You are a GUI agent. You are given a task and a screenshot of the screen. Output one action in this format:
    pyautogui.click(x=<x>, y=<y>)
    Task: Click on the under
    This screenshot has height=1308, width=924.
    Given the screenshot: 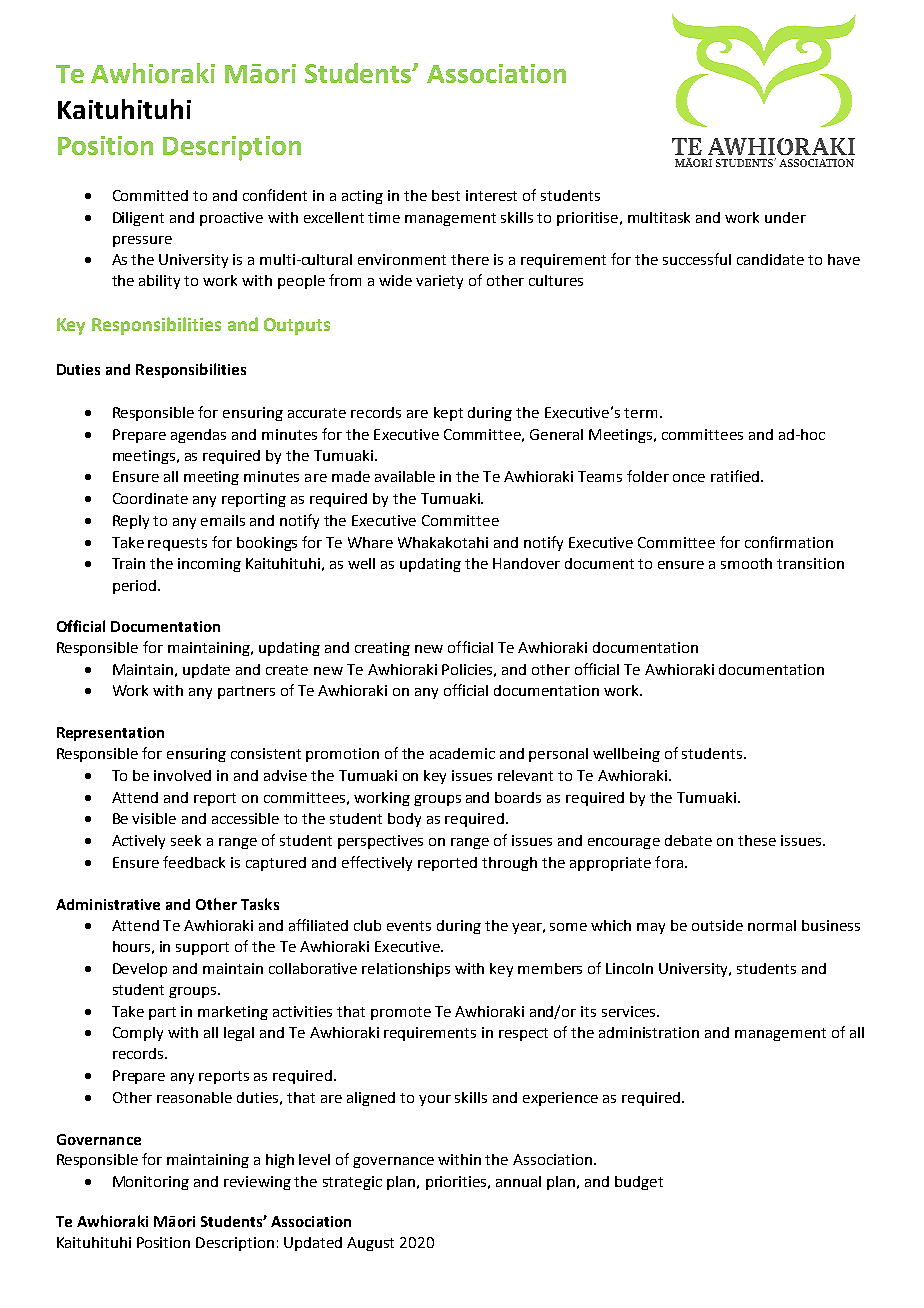 What is the action you would take?
    pyautogui.click(x=785, y=217)
